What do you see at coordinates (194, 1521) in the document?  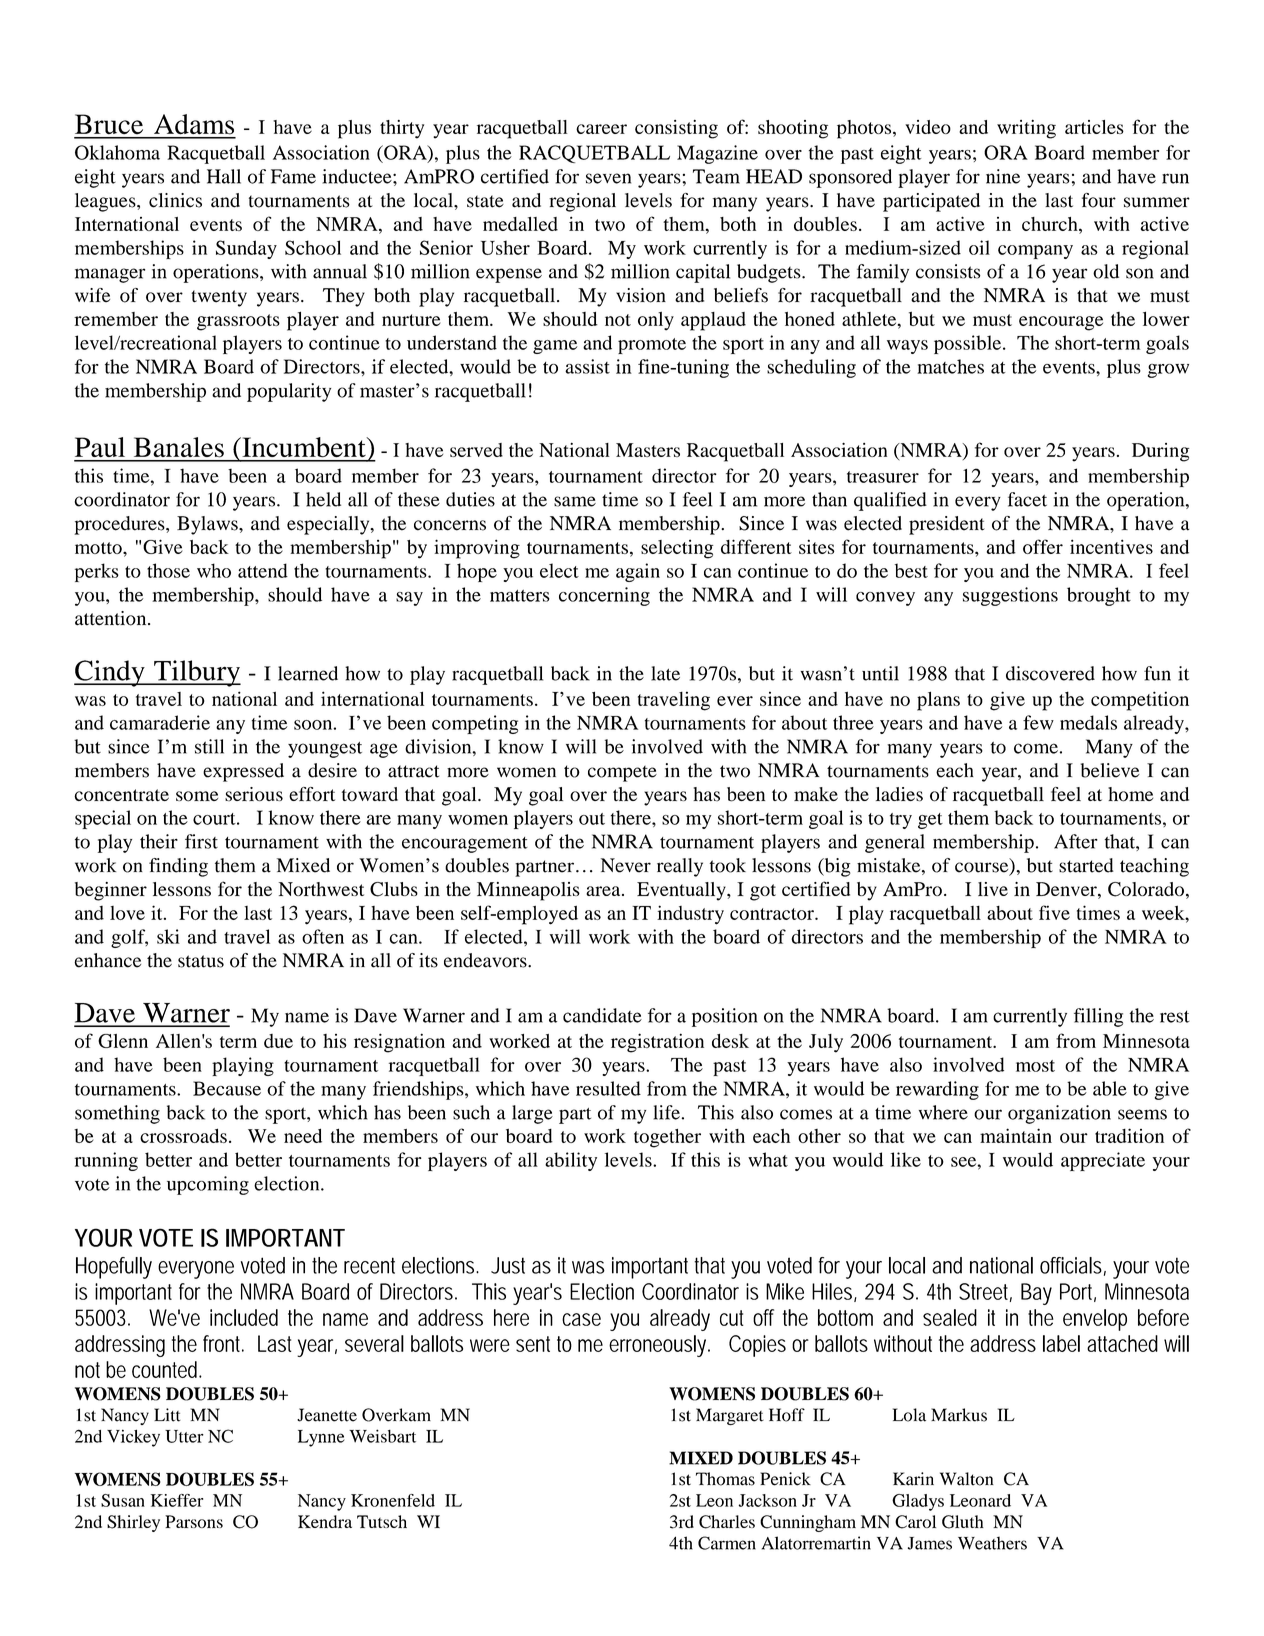 I see `Parsons` at bounding box center [194, 1521].
